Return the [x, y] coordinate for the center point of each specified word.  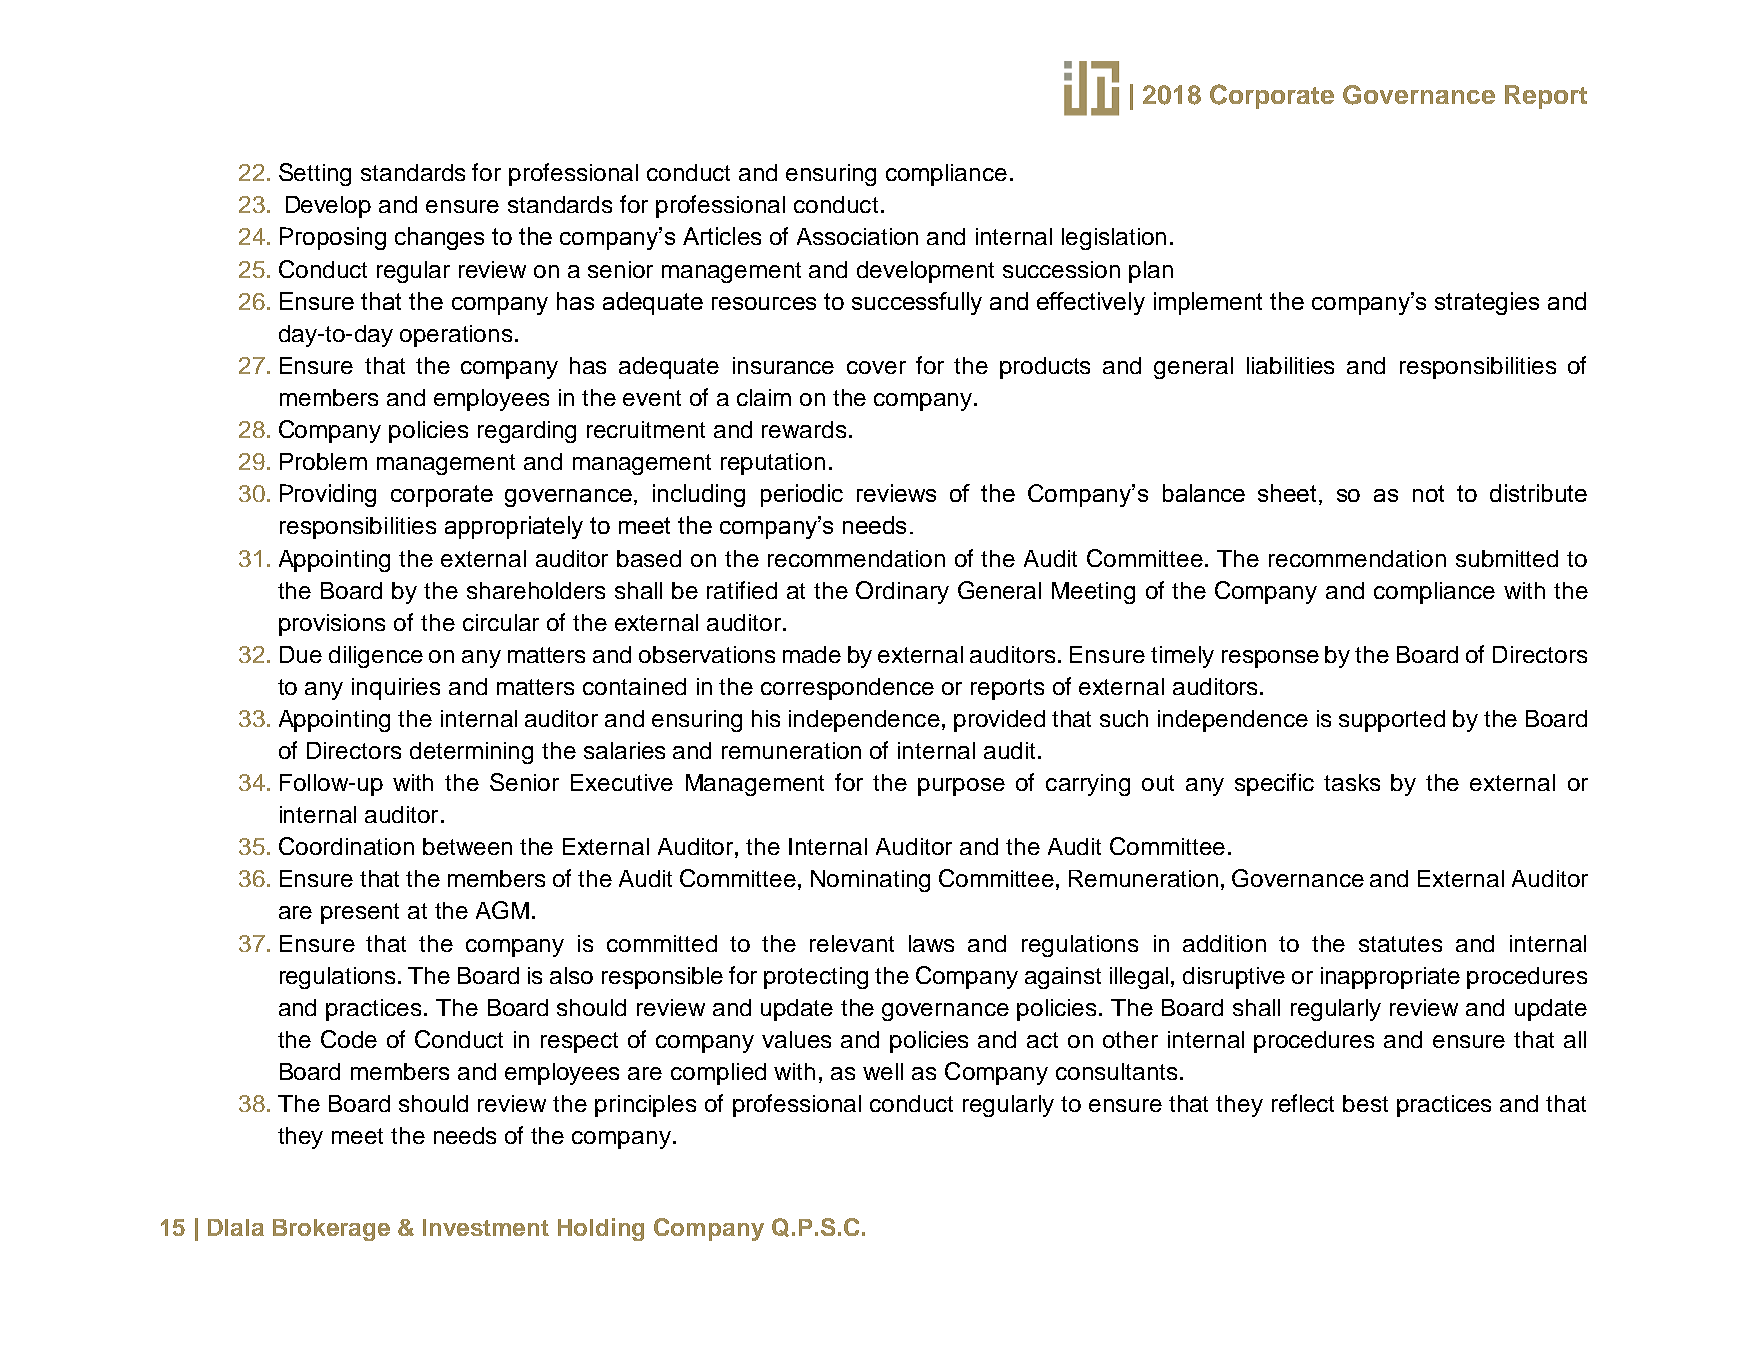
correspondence [847, 689]
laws [931, 943]
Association [857, 236]
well [883, 1071]
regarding [527, 432]
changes [439, 238]
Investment [486, 1227]
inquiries [396, 689]
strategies [1487, 303]
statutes [1400, 944]
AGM [502, 910]
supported [1392, 721]
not [1428, 493]
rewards [804, 429]
